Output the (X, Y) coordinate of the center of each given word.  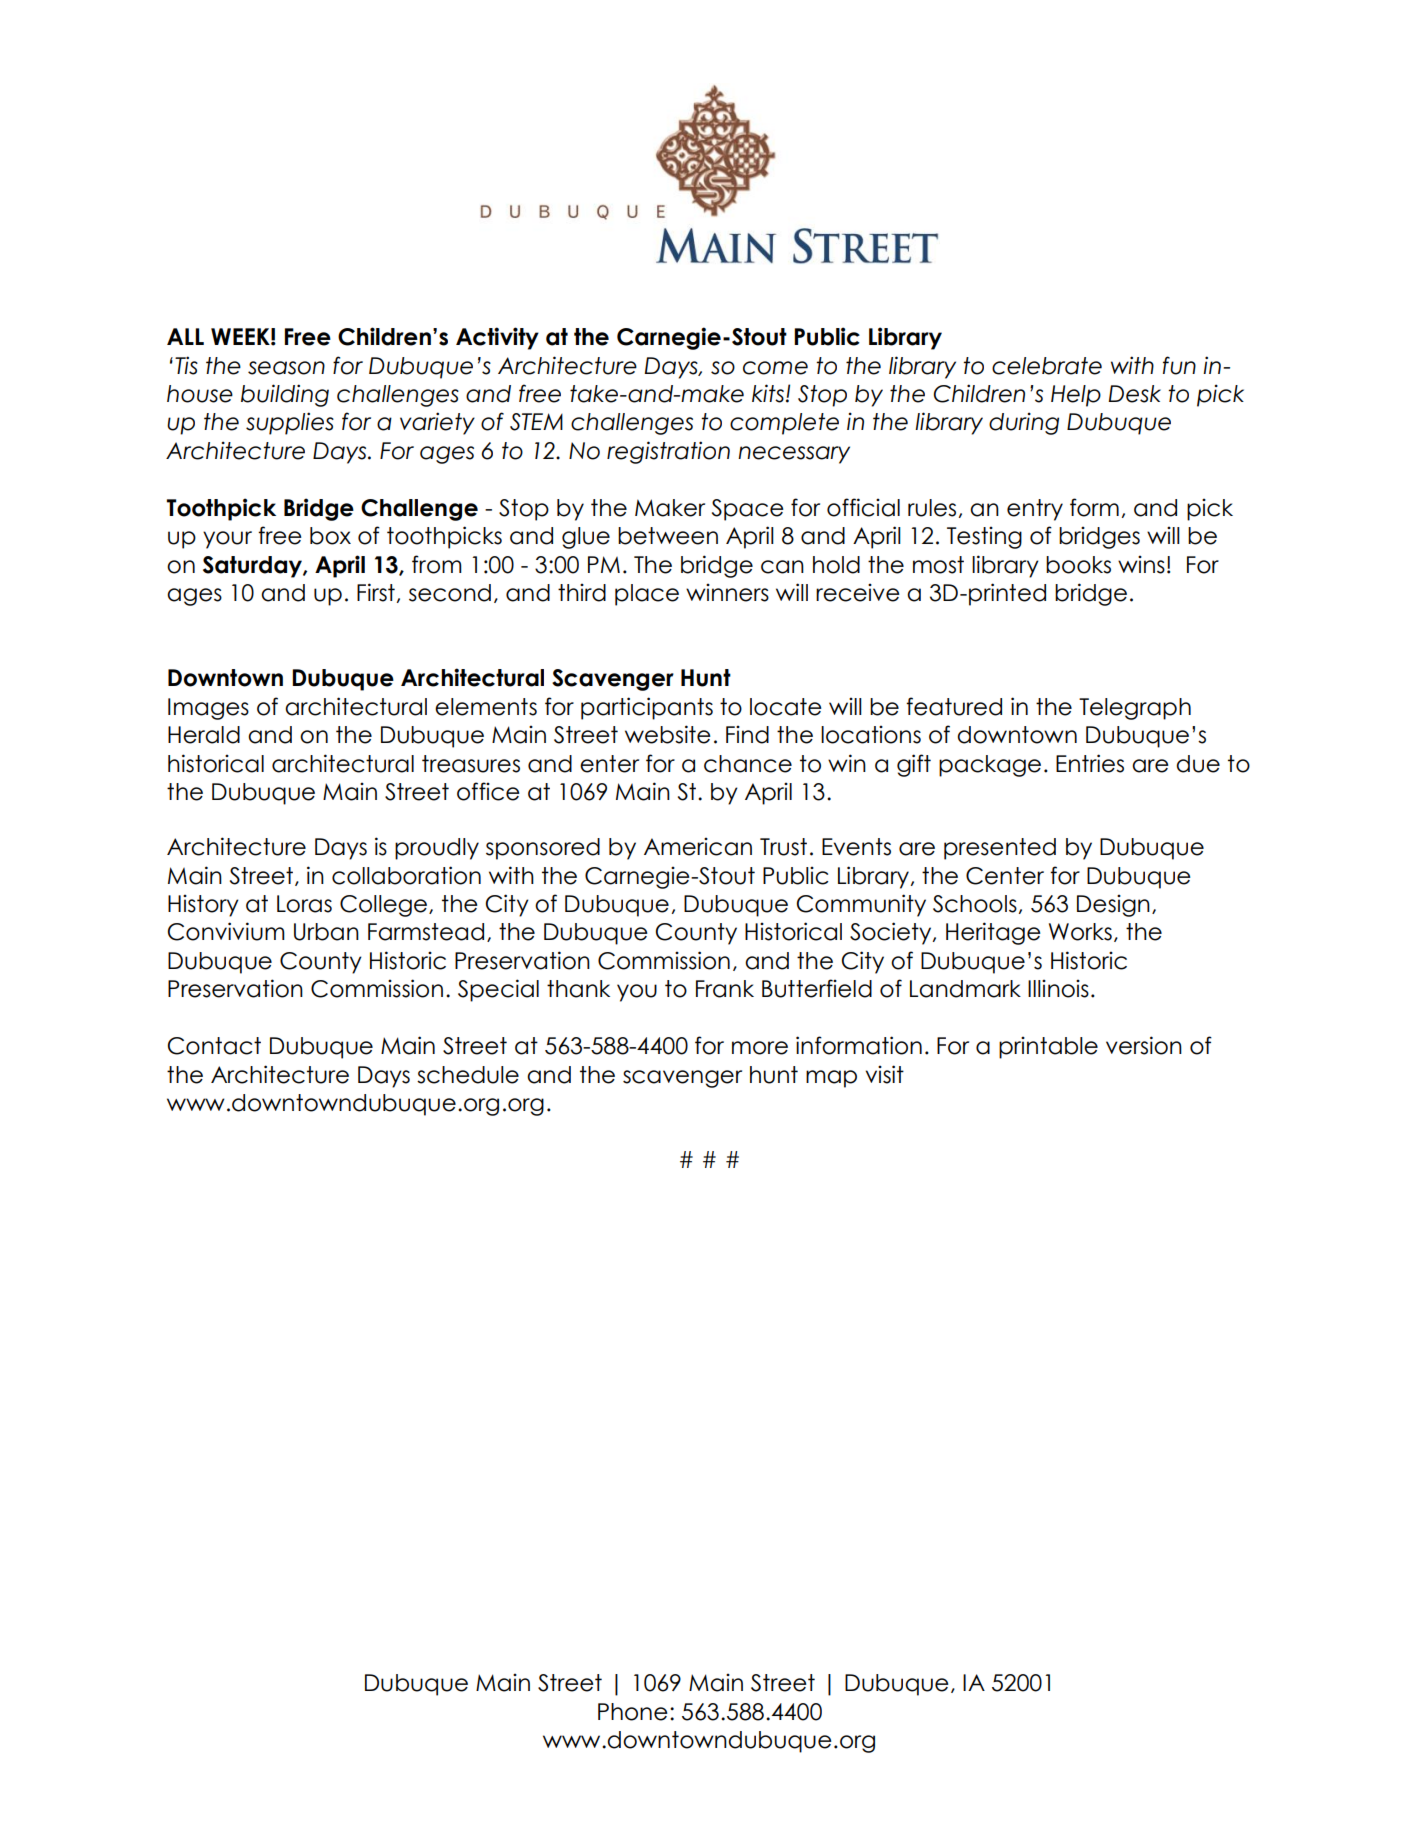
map (831, 1079)
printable (1048, 1047)
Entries (1090, 763)
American (698, 846)
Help (1076, 396)
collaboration (406, 875)
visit (885, 1074)
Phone (633, 1712)
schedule (468, 1075)
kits (769, 393)
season (286, 368)
